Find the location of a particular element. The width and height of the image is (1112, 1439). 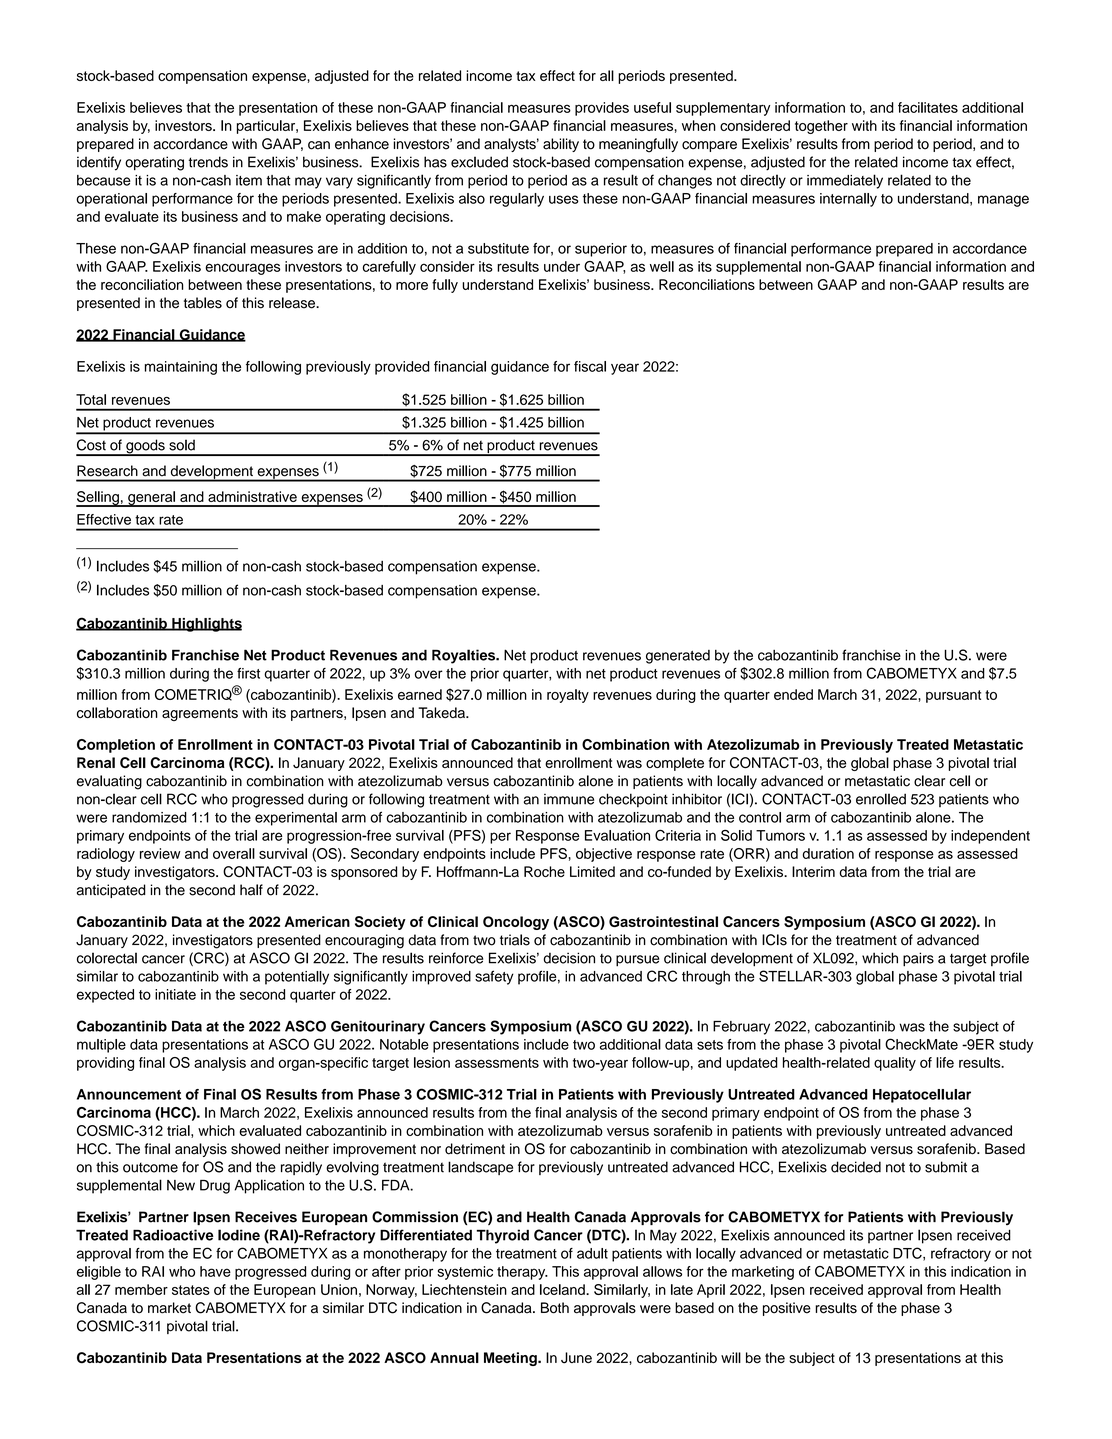

ability is located at coordinates (561, 145).
